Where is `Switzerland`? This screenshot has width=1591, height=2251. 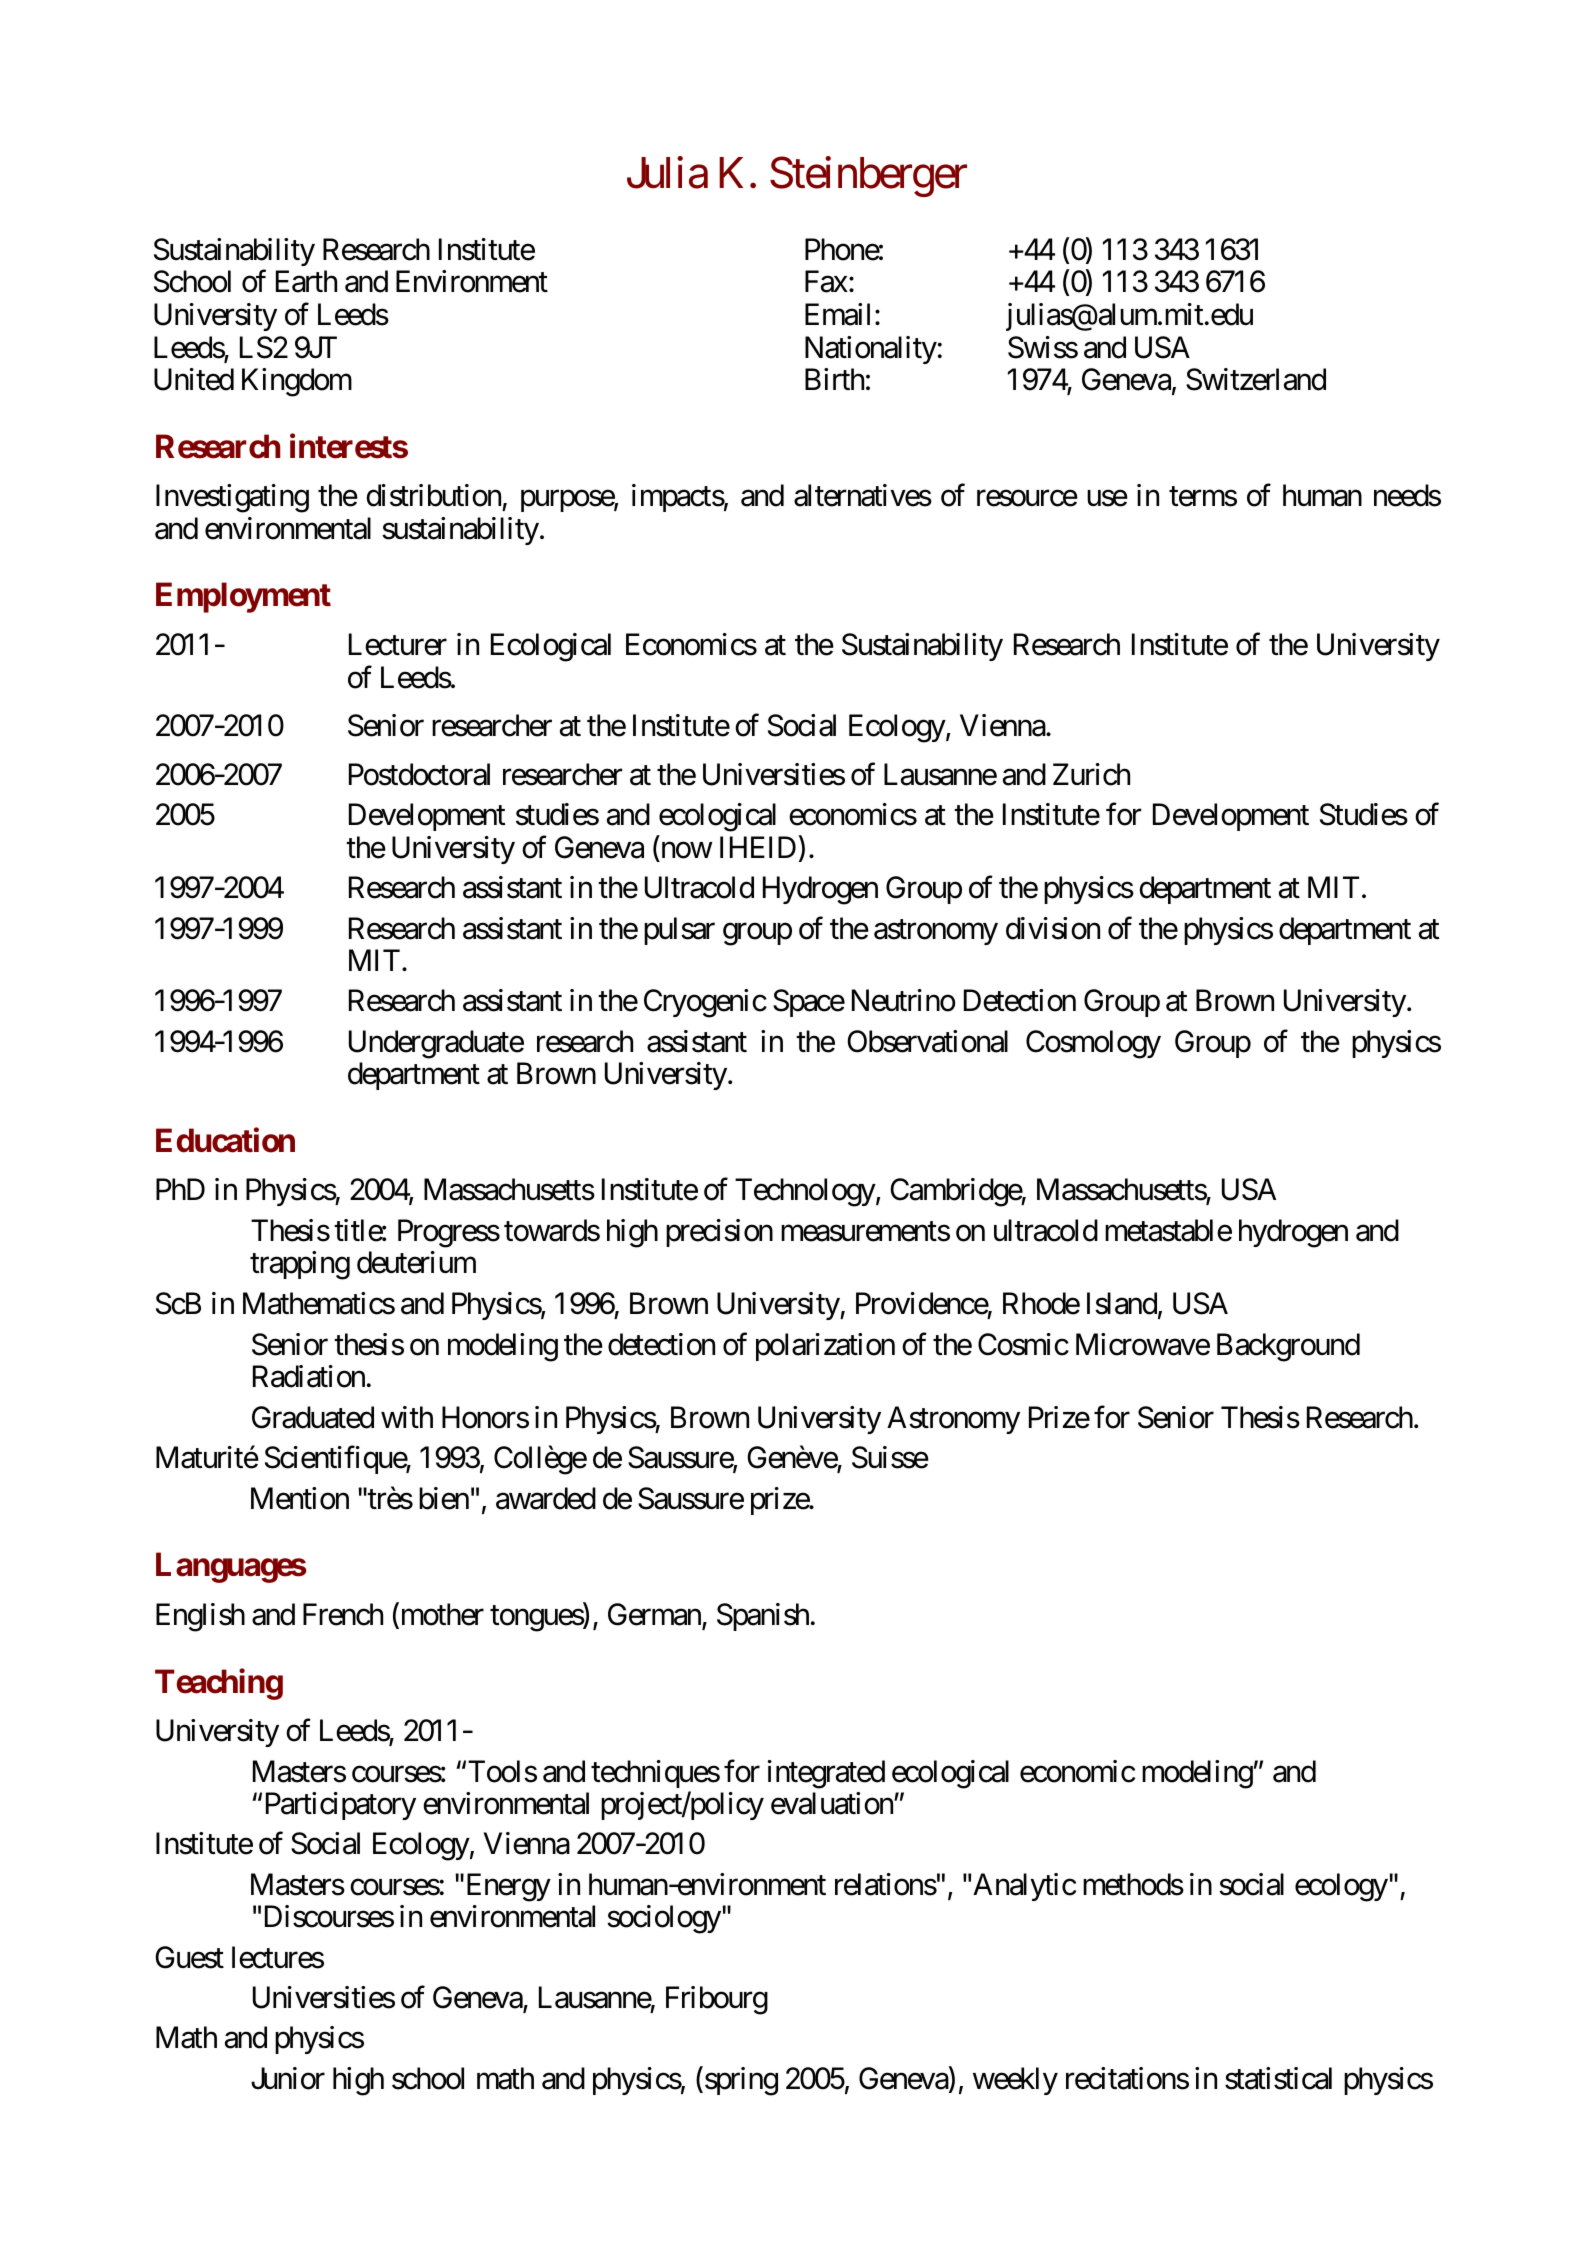 Switzerland is located at coordinates (1256, 379).
